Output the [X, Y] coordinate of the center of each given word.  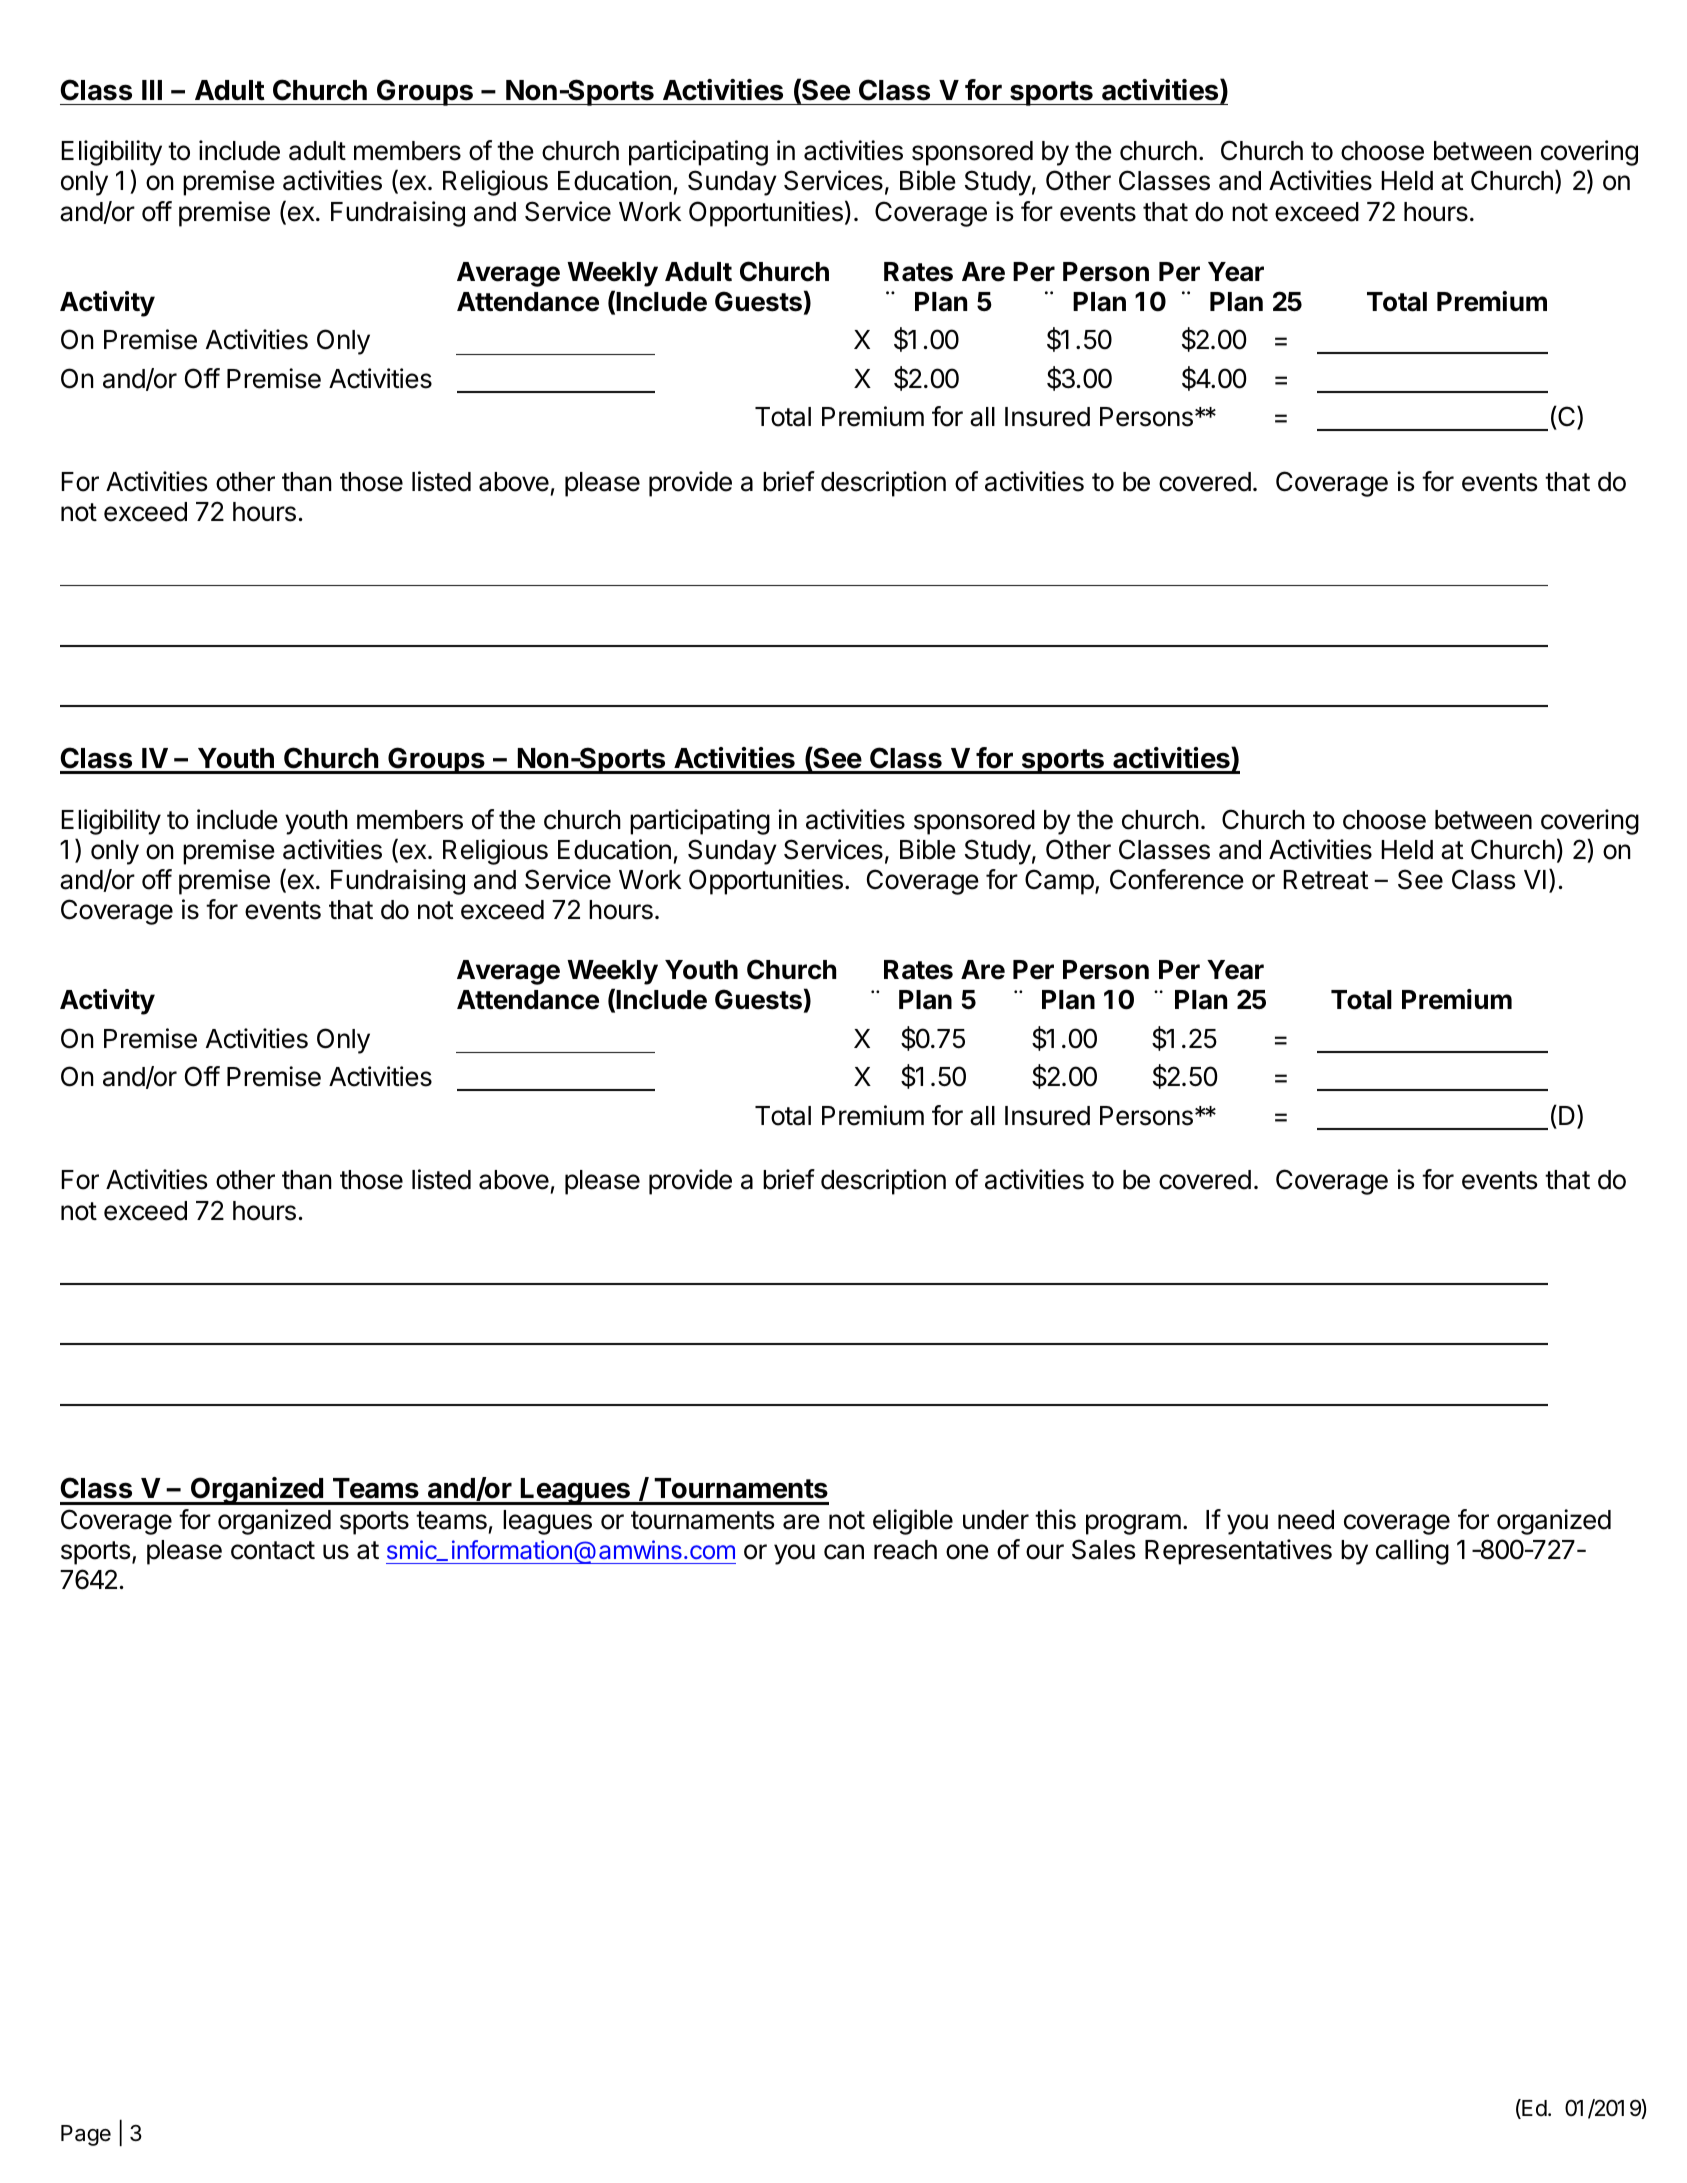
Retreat [1325, 880]
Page [86, 2135]
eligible [913, 1522]
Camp [1059, 882]
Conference [1177, 879]
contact [273, 1550]
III [152, 90]
